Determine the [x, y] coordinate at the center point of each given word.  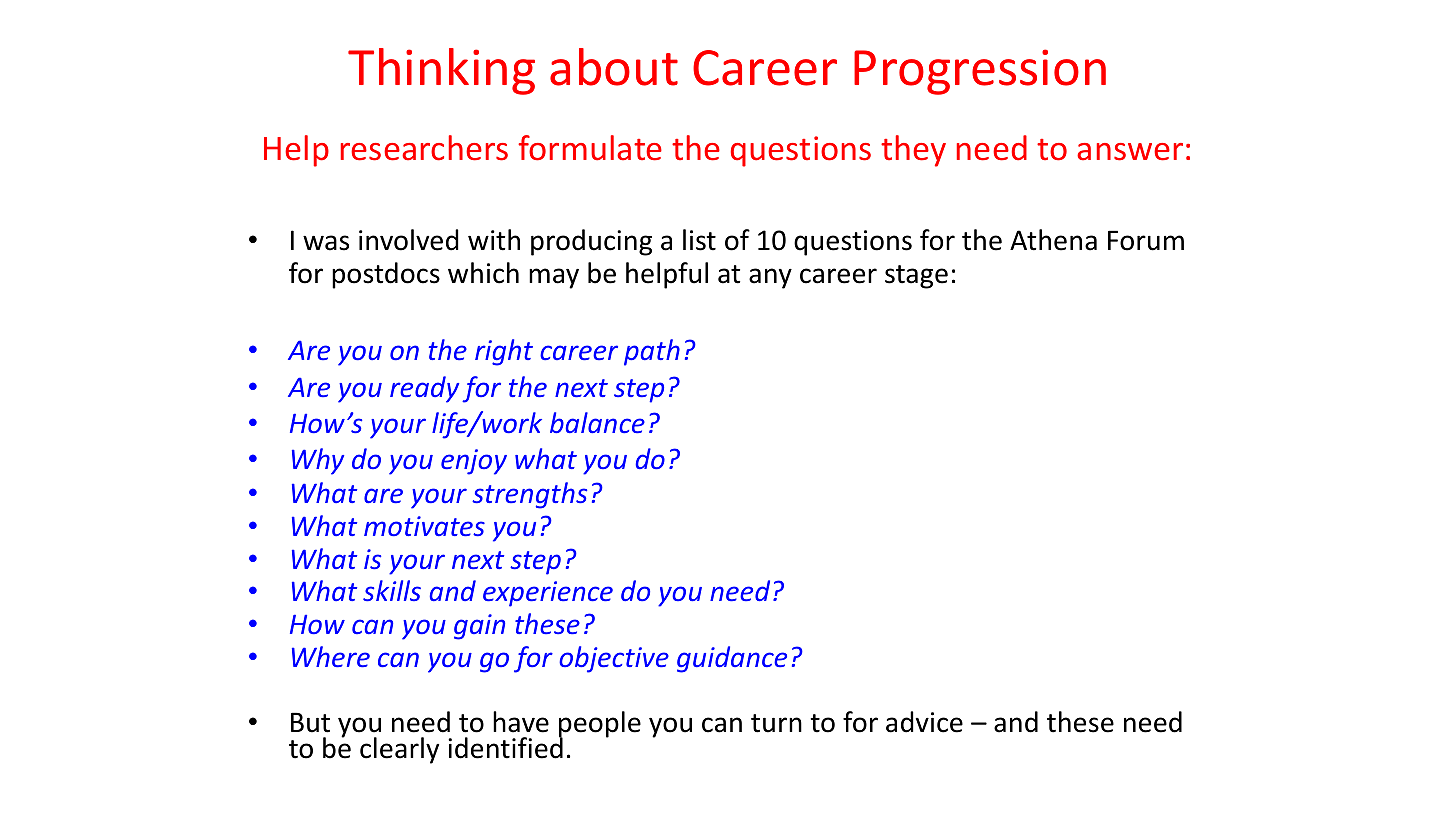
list [699, 240]
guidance [732, 659]
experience [548, 594]
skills [392, 590]
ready [424, 389]
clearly [399, 750]
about [614, 67]
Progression [980, 72]
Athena [1053, 240]
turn [776, 723]
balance [597, 422]
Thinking [441, 71]
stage [916, 277]
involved [409, 240]
